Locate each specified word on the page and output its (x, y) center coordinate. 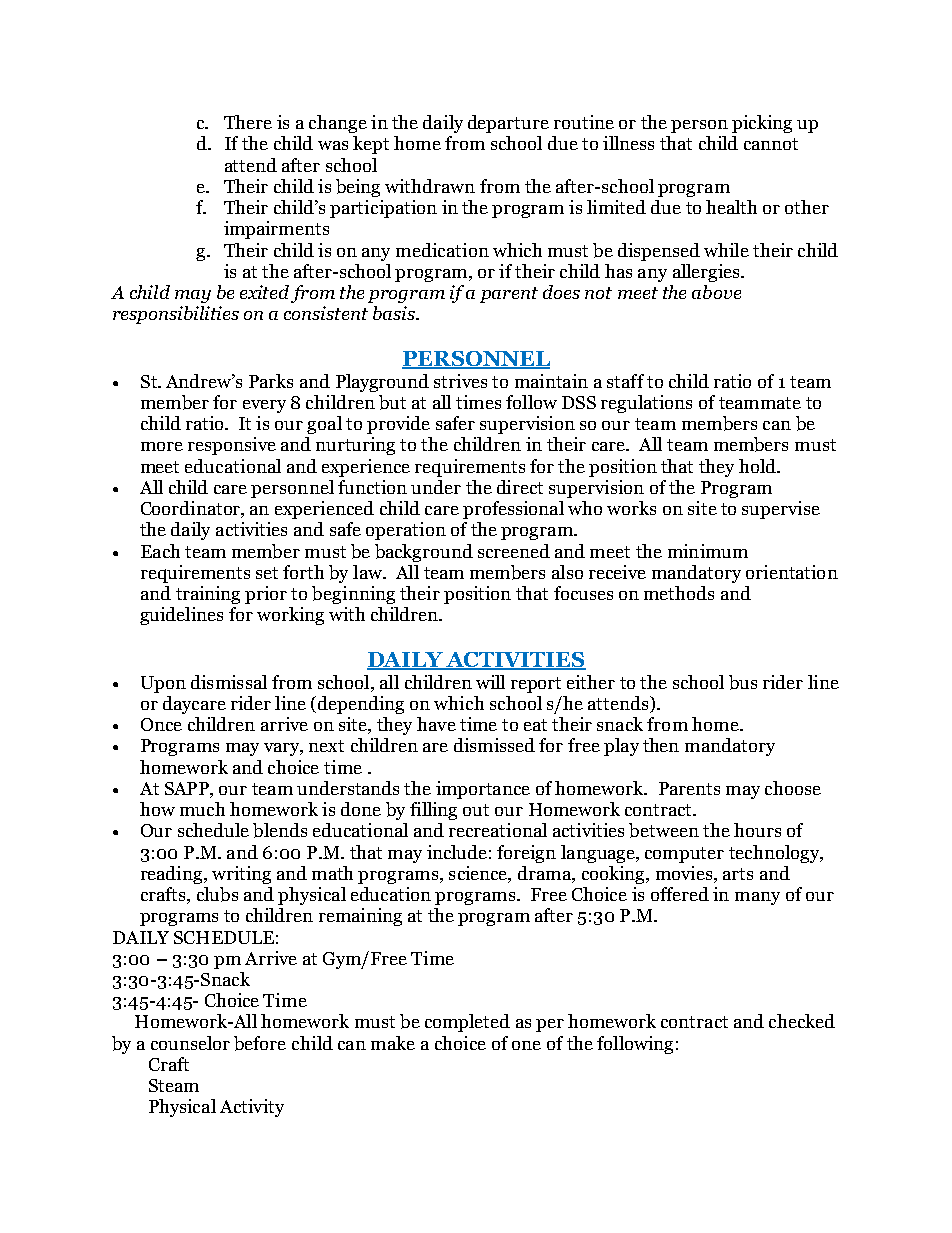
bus (743, 682)
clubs (217, 894)
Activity (252, 1108)
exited (264, 292)
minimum (708, 551)
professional (513, 510)
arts (738, 874)
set (267, 573)
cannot (771, 144)
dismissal (229, 682)
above (716, 292)
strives (460, 381)
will (490, 682)
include (457, 852)
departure (508, 124)
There (248, 122)
